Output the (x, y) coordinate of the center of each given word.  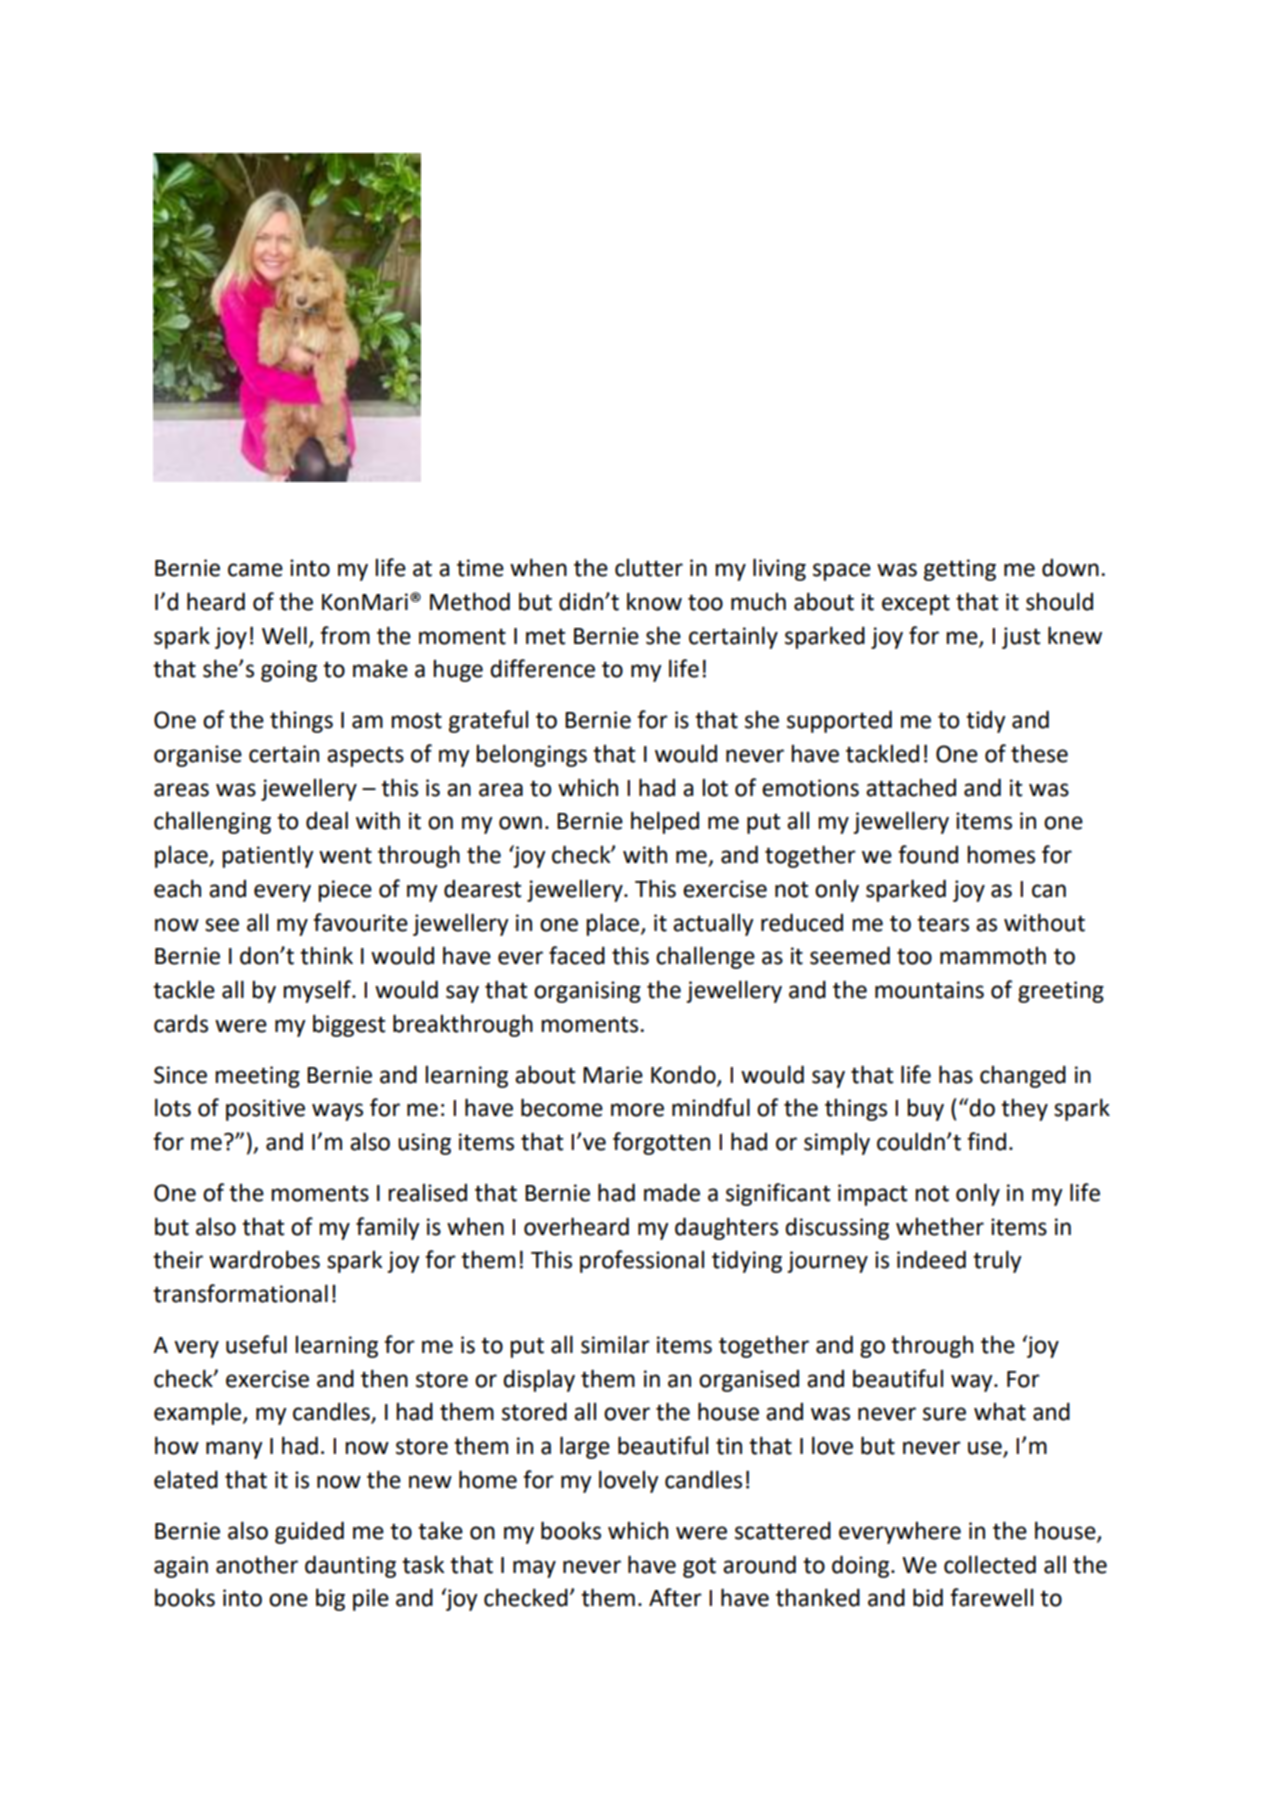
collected (990, 1564)
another (257, 1565)
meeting (257, 1077)
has (956, 1074)
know (654, 601)
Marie (613, 1075)
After (675, 1597)
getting (960, 570)
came (255, 570)
